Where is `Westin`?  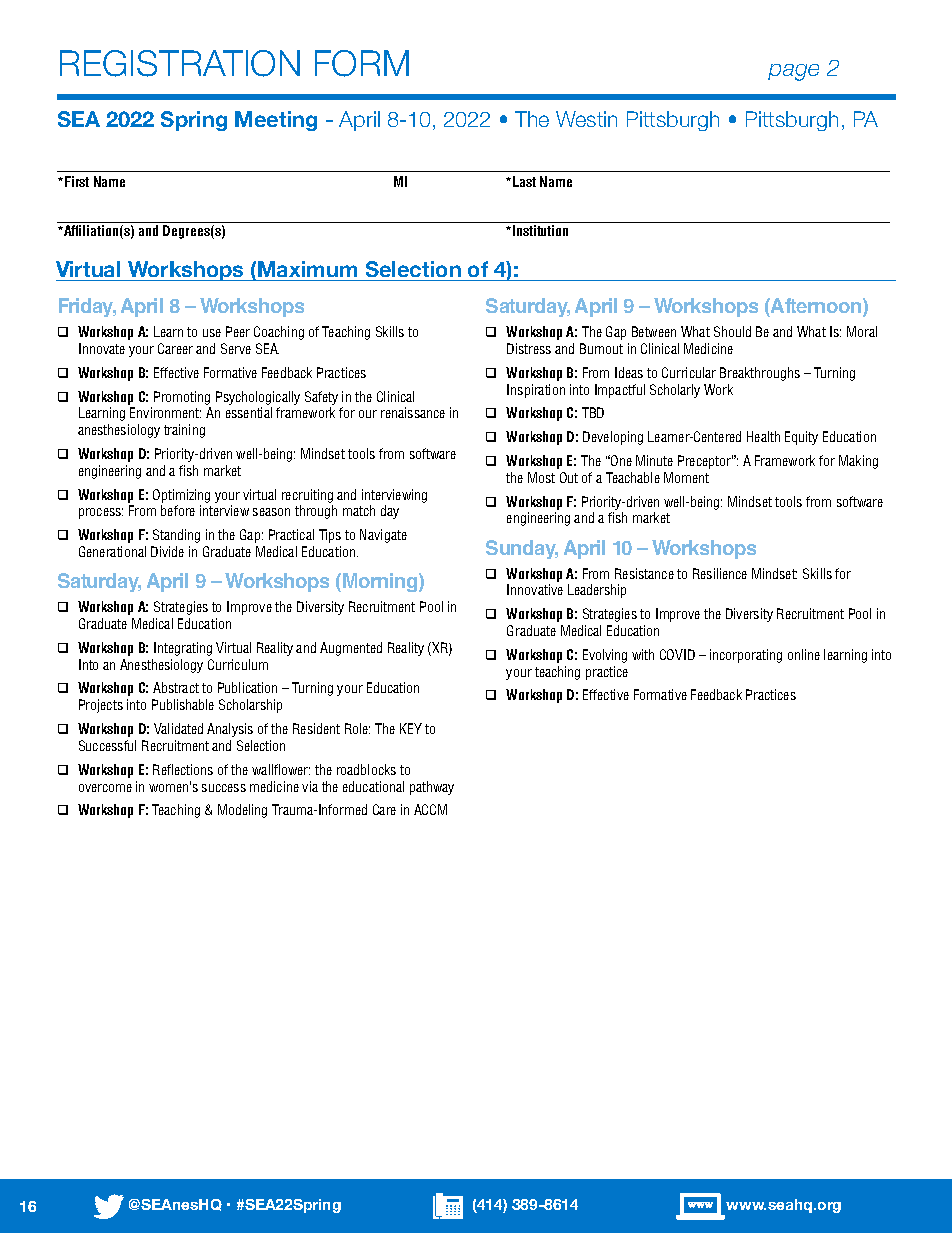 Westin is located at coordinates (586, 119).
